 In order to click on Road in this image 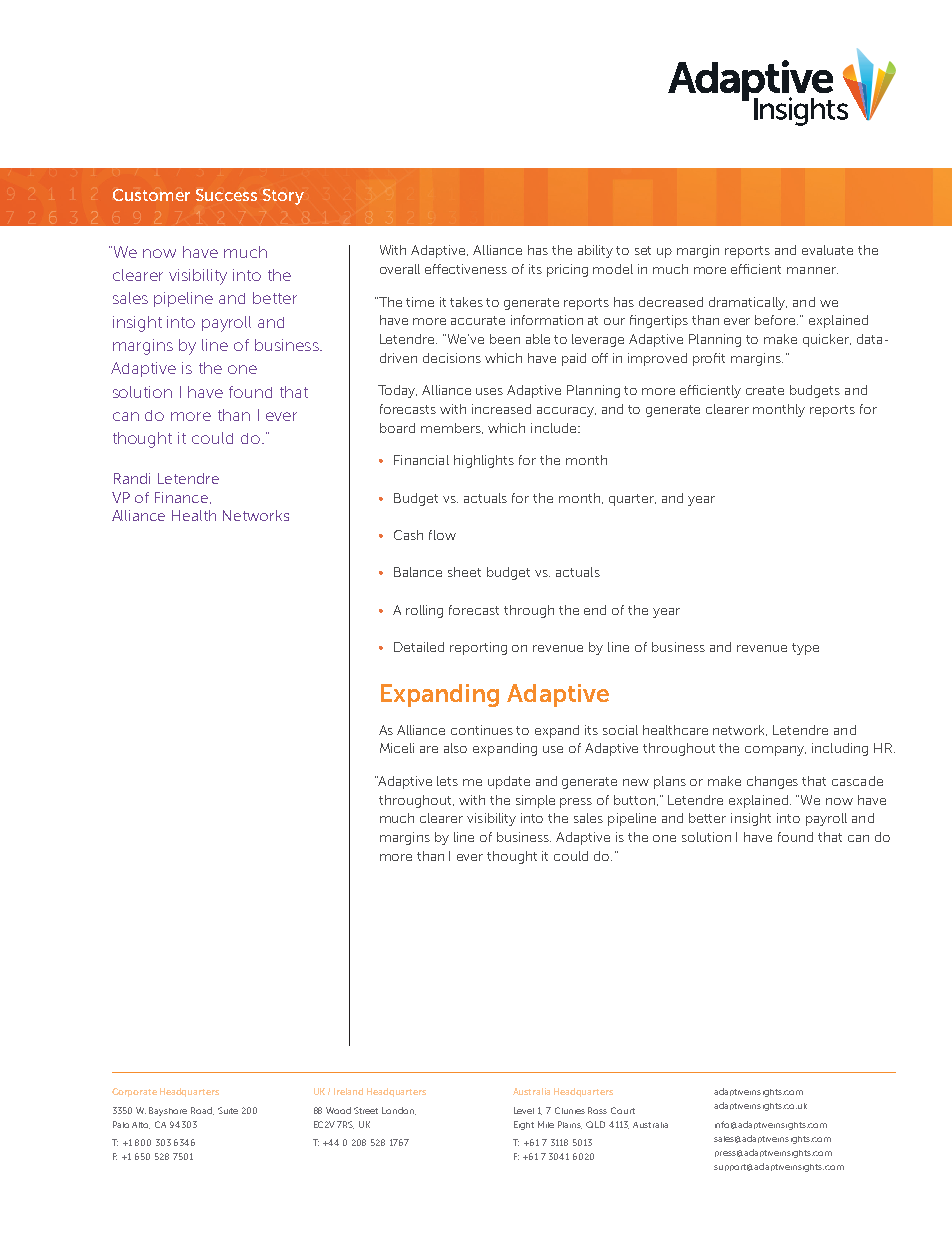, I will do `click(202, 1111)`.
